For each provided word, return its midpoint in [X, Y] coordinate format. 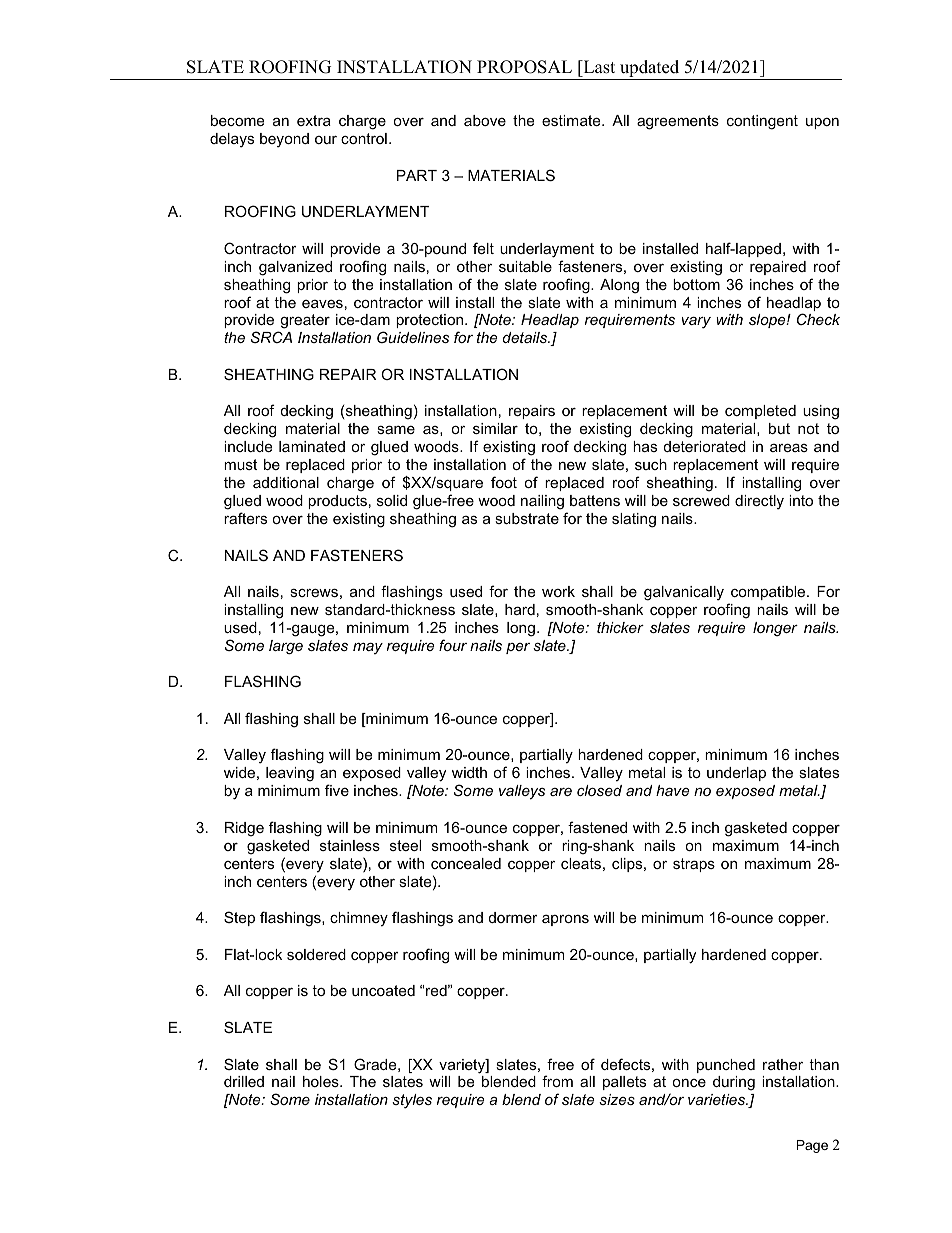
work [558, 591]
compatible [769, 593]
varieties [717, 1099]
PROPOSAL [524, 67]
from [557, 1081]
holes [322, 1081]
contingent [762, 122]
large [286, 647]
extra [314, 120]
